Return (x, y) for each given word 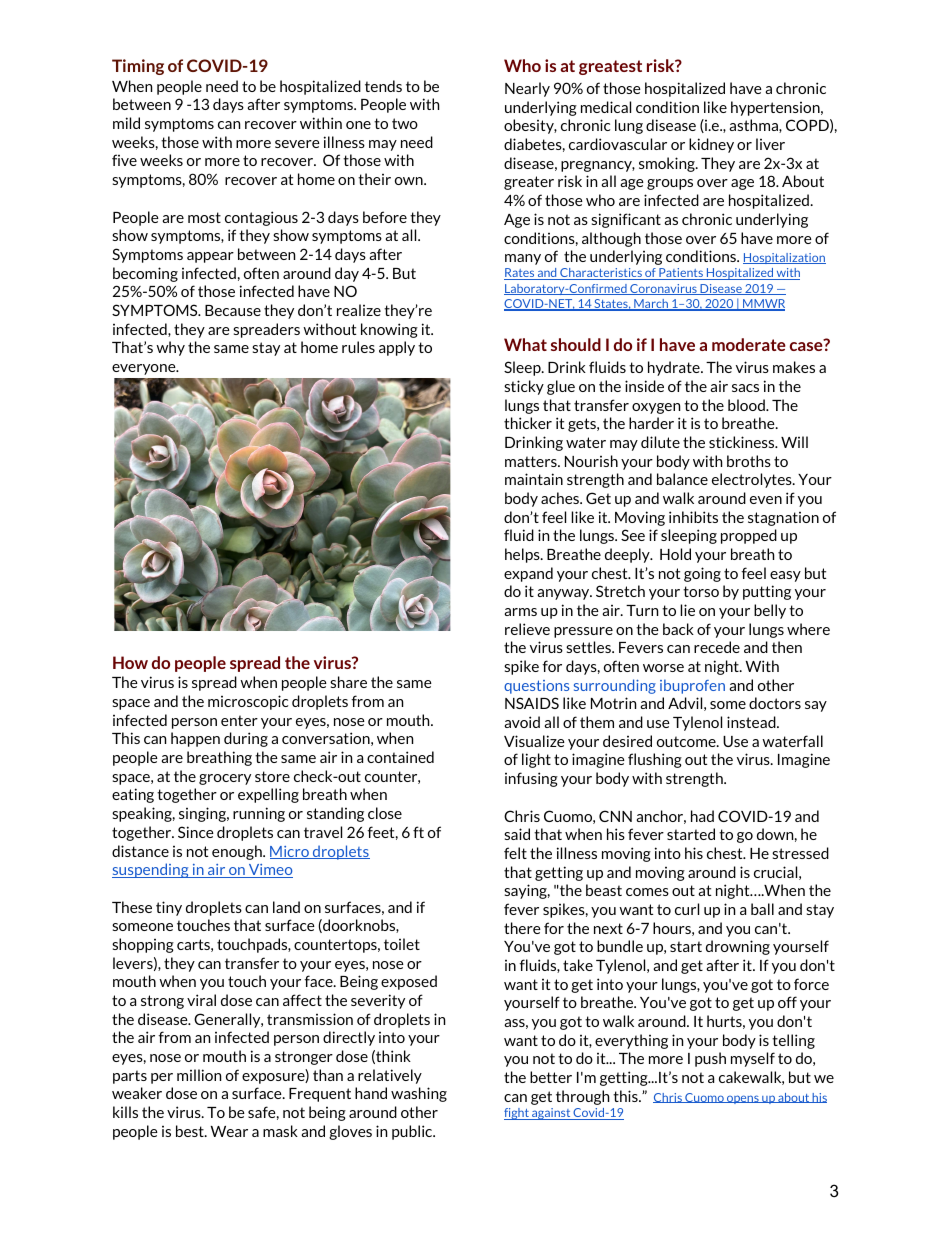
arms (520, 612)
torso (701, 591)
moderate (749, 344)
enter (239, 720)
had (702, 816)
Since (196, 832)
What (525, 344)
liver (770, 144)
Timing (138, 67)
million (199, 1075)
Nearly (527, 89)
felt (515, 853)
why (170, 348)
